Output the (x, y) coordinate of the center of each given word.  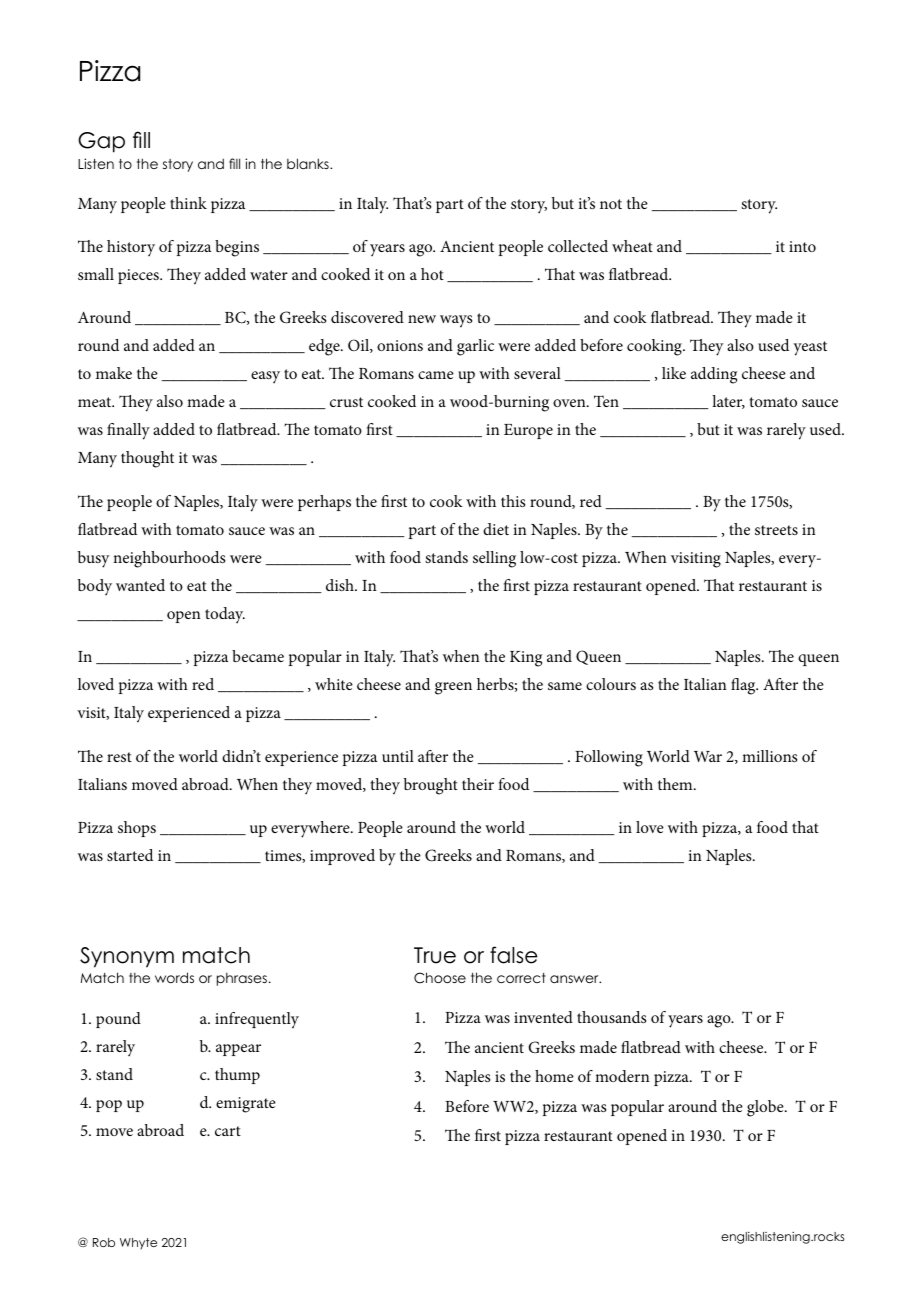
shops (137, 829)
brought (431, 786)
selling (494, 559)
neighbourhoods (169, 559)
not (611, 204)
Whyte (138, 1244)
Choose (440, 978)
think (188, 203)
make (114, 373)
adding (714, 375)
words (174, 977)
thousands (611, 1017)
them (676, 784)
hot (432, 274)
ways (456, 321)
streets (776, 530)
